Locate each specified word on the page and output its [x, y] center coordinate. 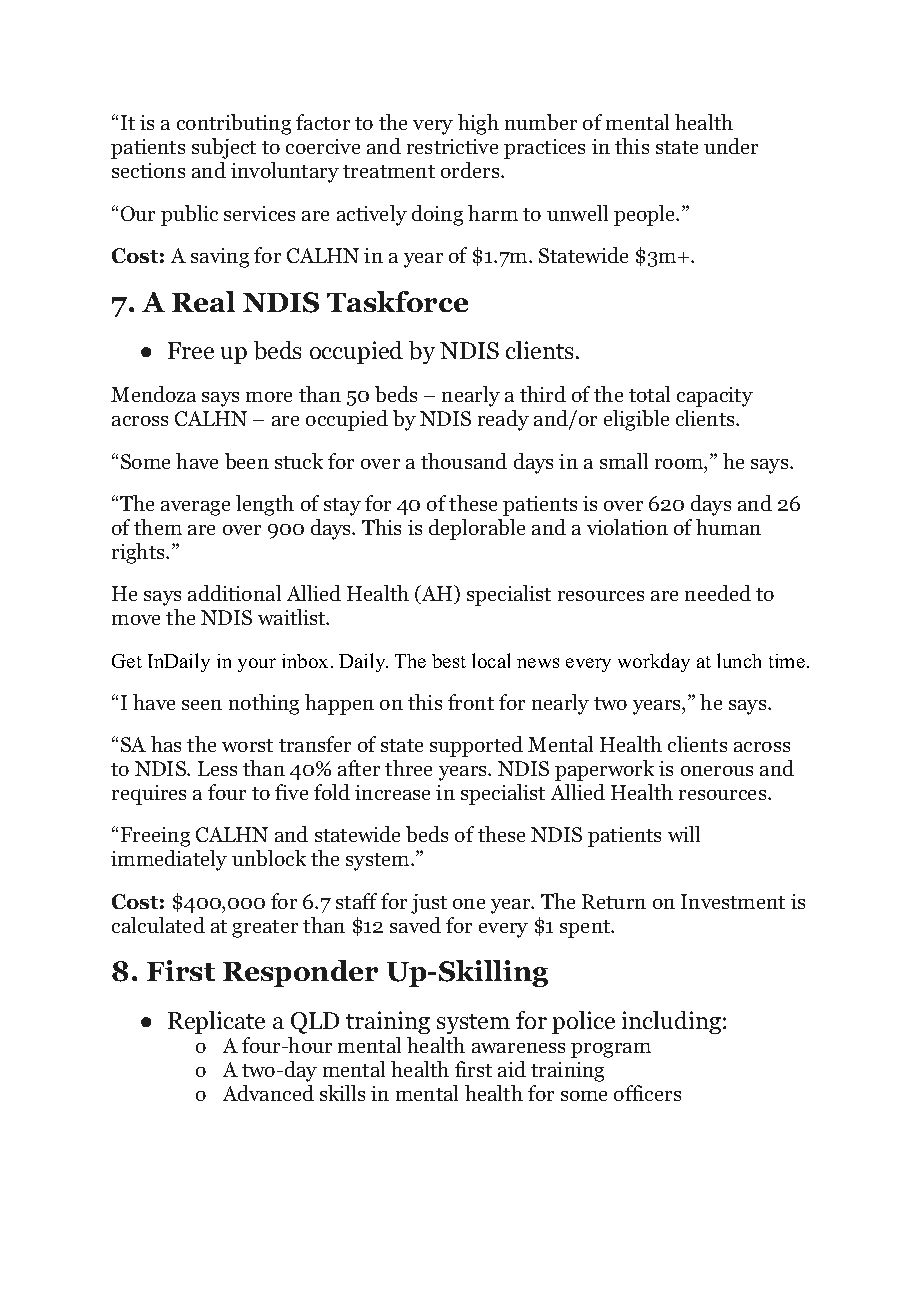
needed [718, 593]
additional [234, 593]
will [684, 834]
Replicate [216, 1022]
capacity [715, 397]
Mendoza [153, 394]
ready [503, 420]
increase [392, 792]
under [731, 146]
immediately [169, 860]
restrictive [452, 146]
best [449, 661]
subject [224, 148]
